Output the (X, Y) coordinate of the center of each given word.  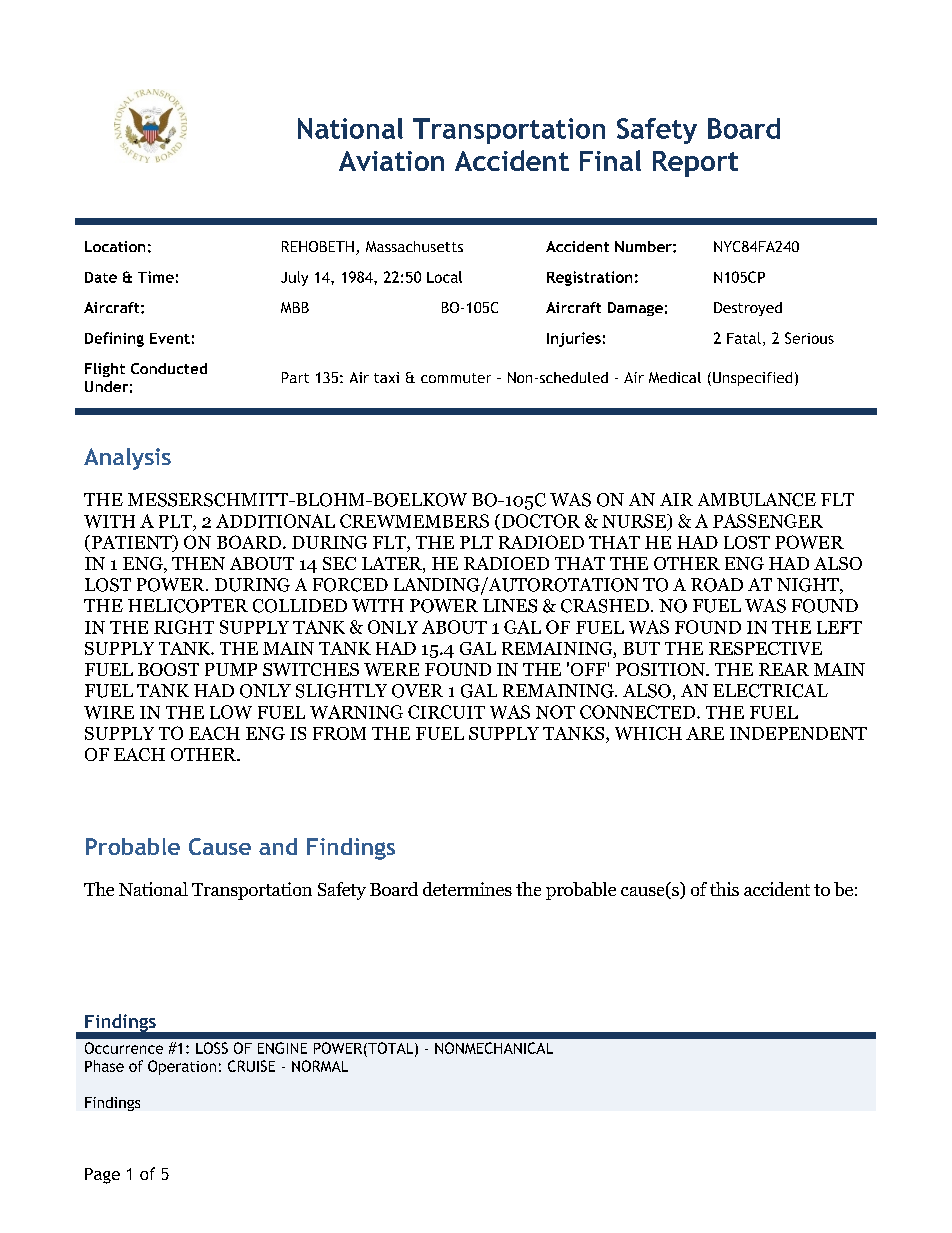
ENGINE (282, 1048)
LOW (231, 712)
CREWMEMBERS (414, 521)
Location (115, 246)
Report (695, 164)
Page (102, 1176)
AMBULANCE (757, 500)
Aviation (391, 161)
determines (467, 889)
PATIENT (131, 542)
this (724, 889)
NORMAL (320, 1066)
